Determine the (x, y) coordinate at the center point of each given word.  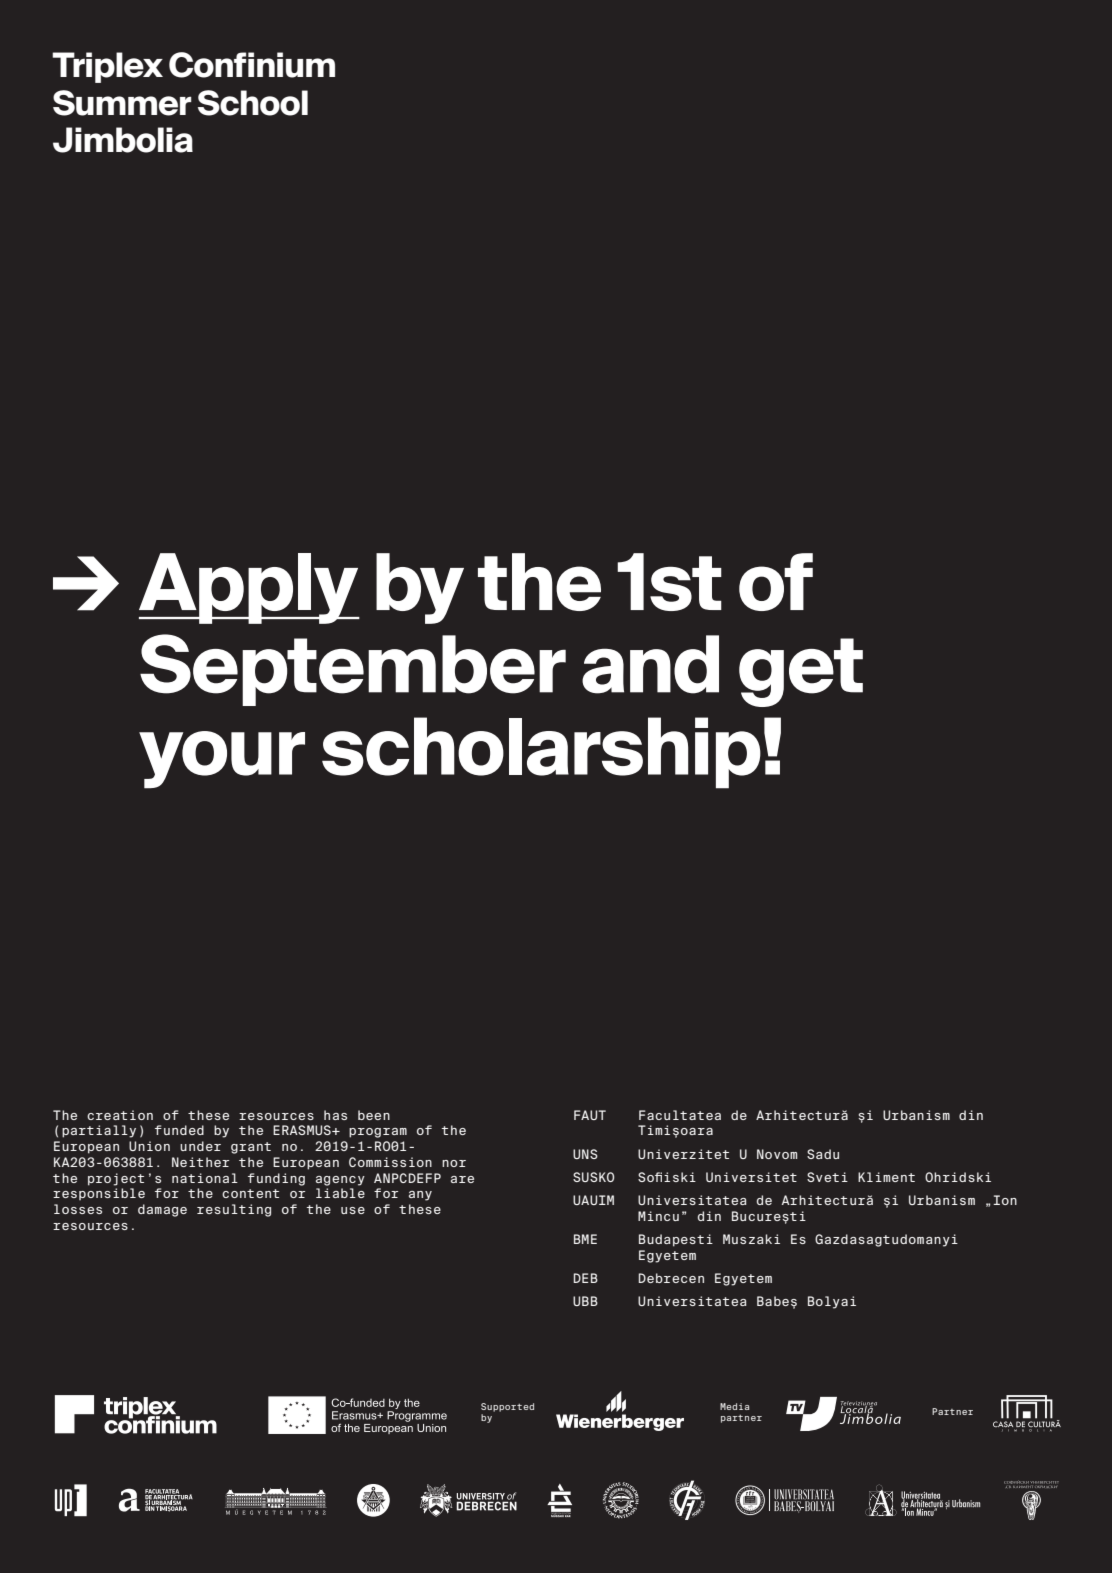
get (801, 672)
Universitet (751, 1177)
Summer (122, 103)
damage (162, 1210)
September (353, 670)
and (650, 664)
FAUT (590, 1115)
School (253, 103)
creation (120, 1115)
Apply (249, 588)
